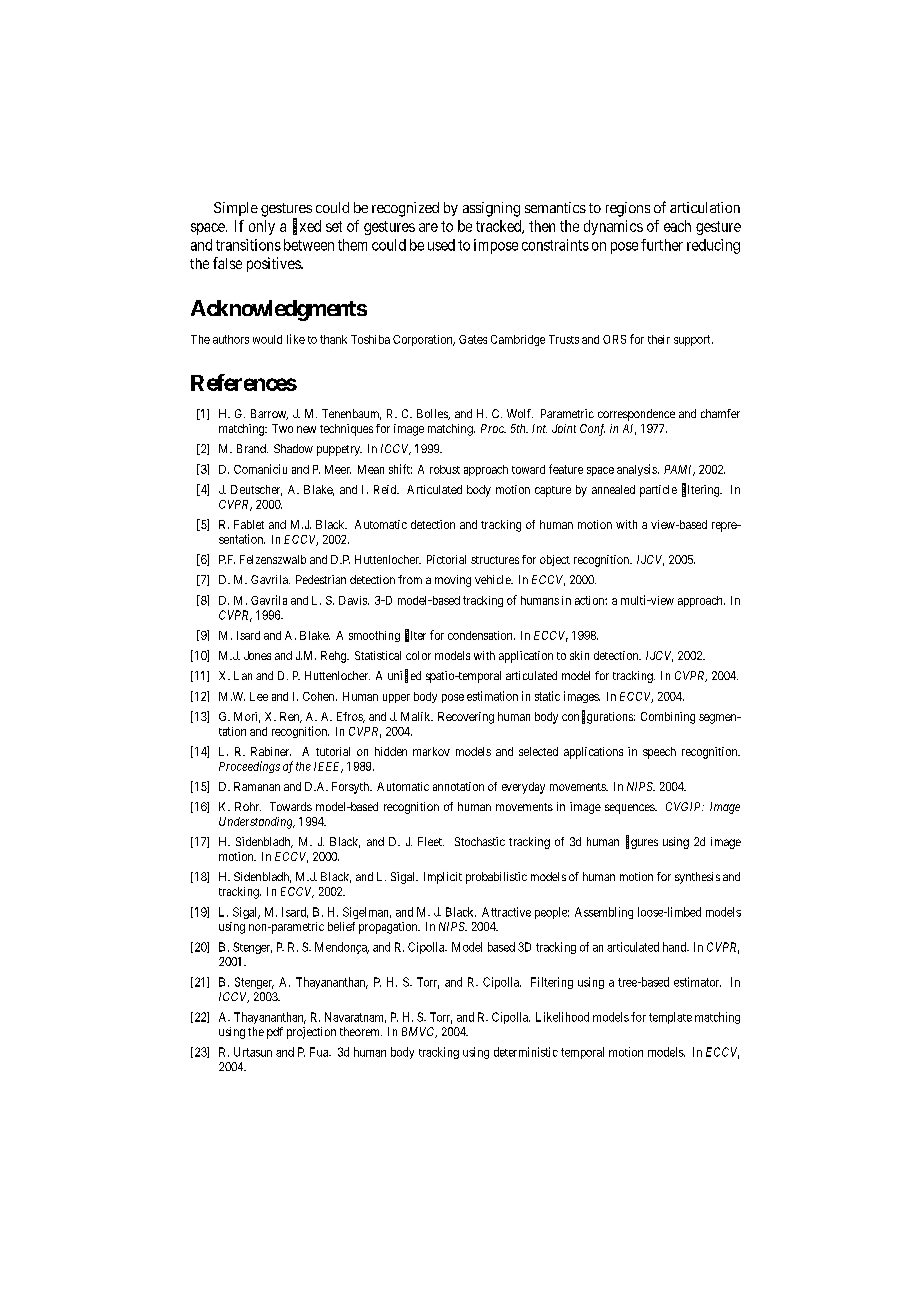 This screenshot has height=1308, width=924. Describe the element at coordinates (282, 428) in the screenshot. I see `Two` at that location.
